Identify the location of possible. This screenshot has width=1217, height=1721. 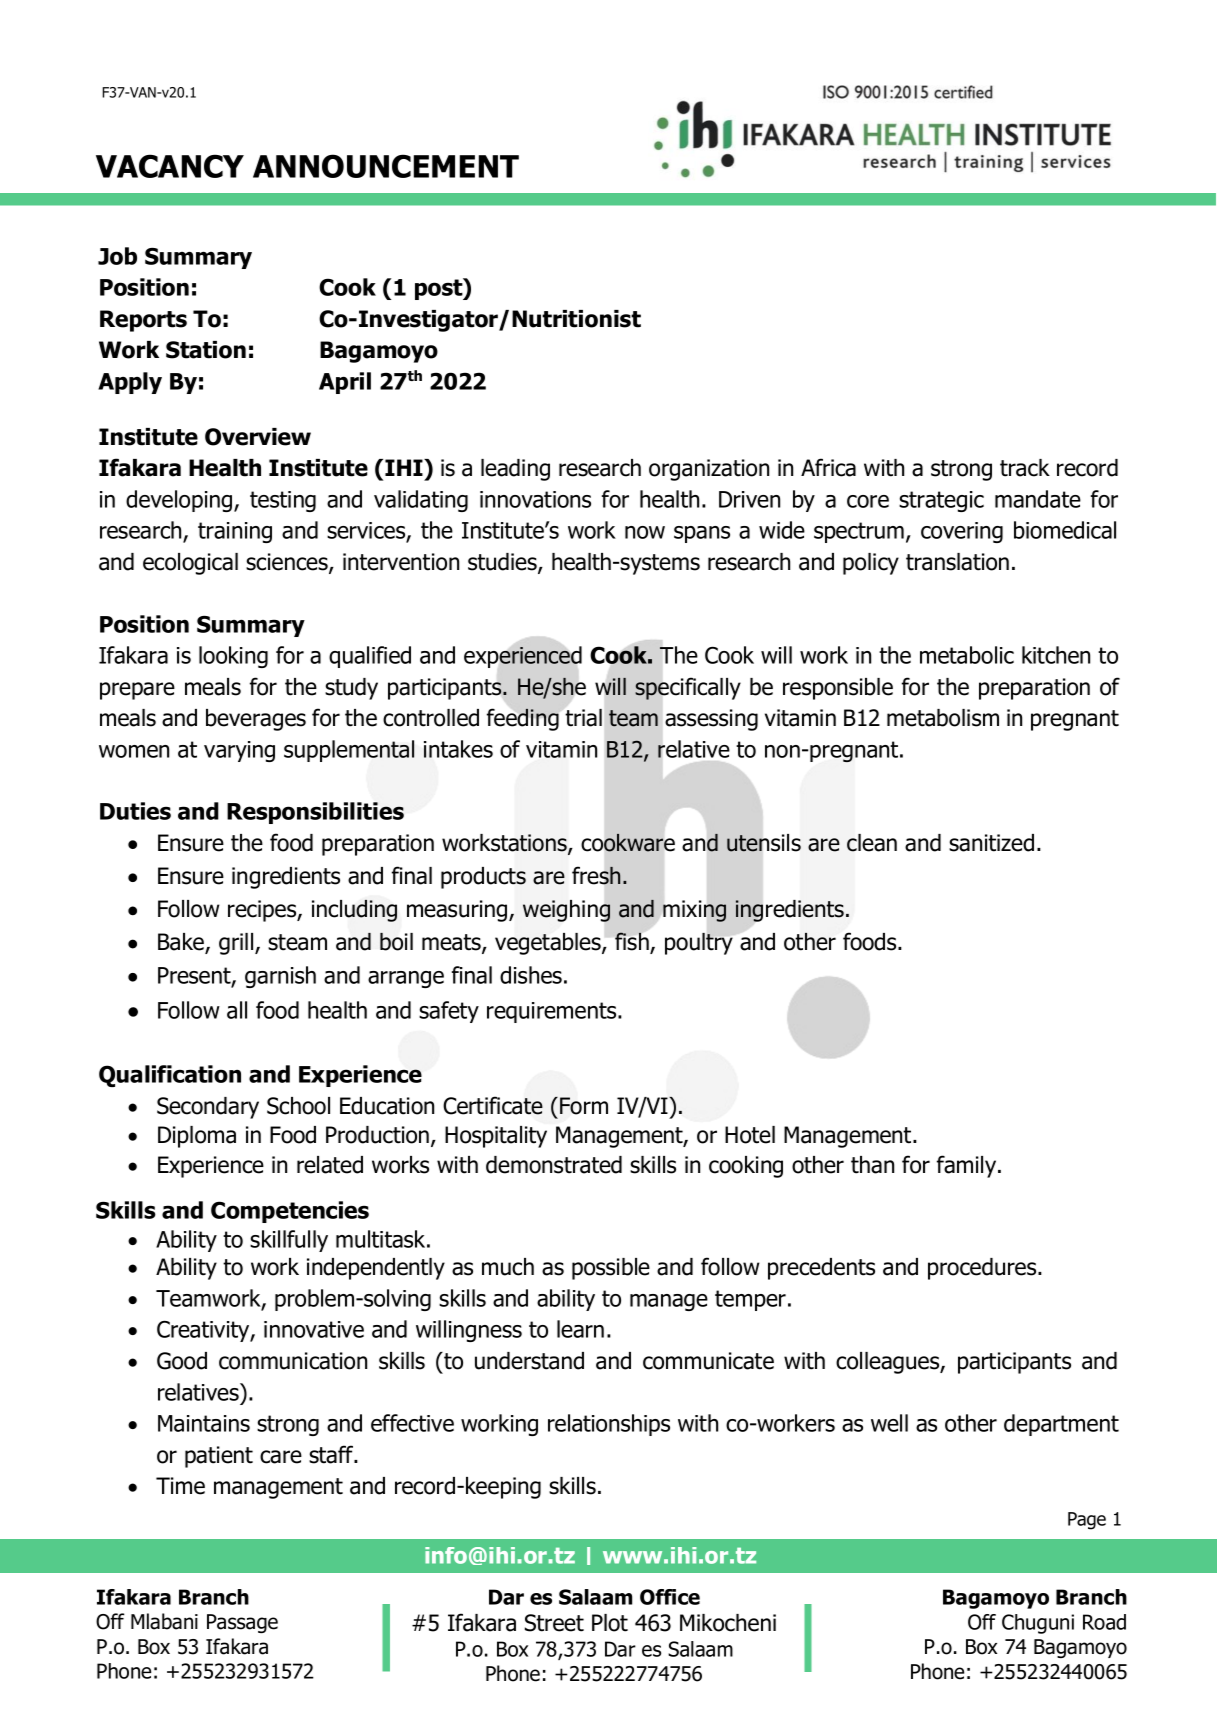
(611, 1269).
